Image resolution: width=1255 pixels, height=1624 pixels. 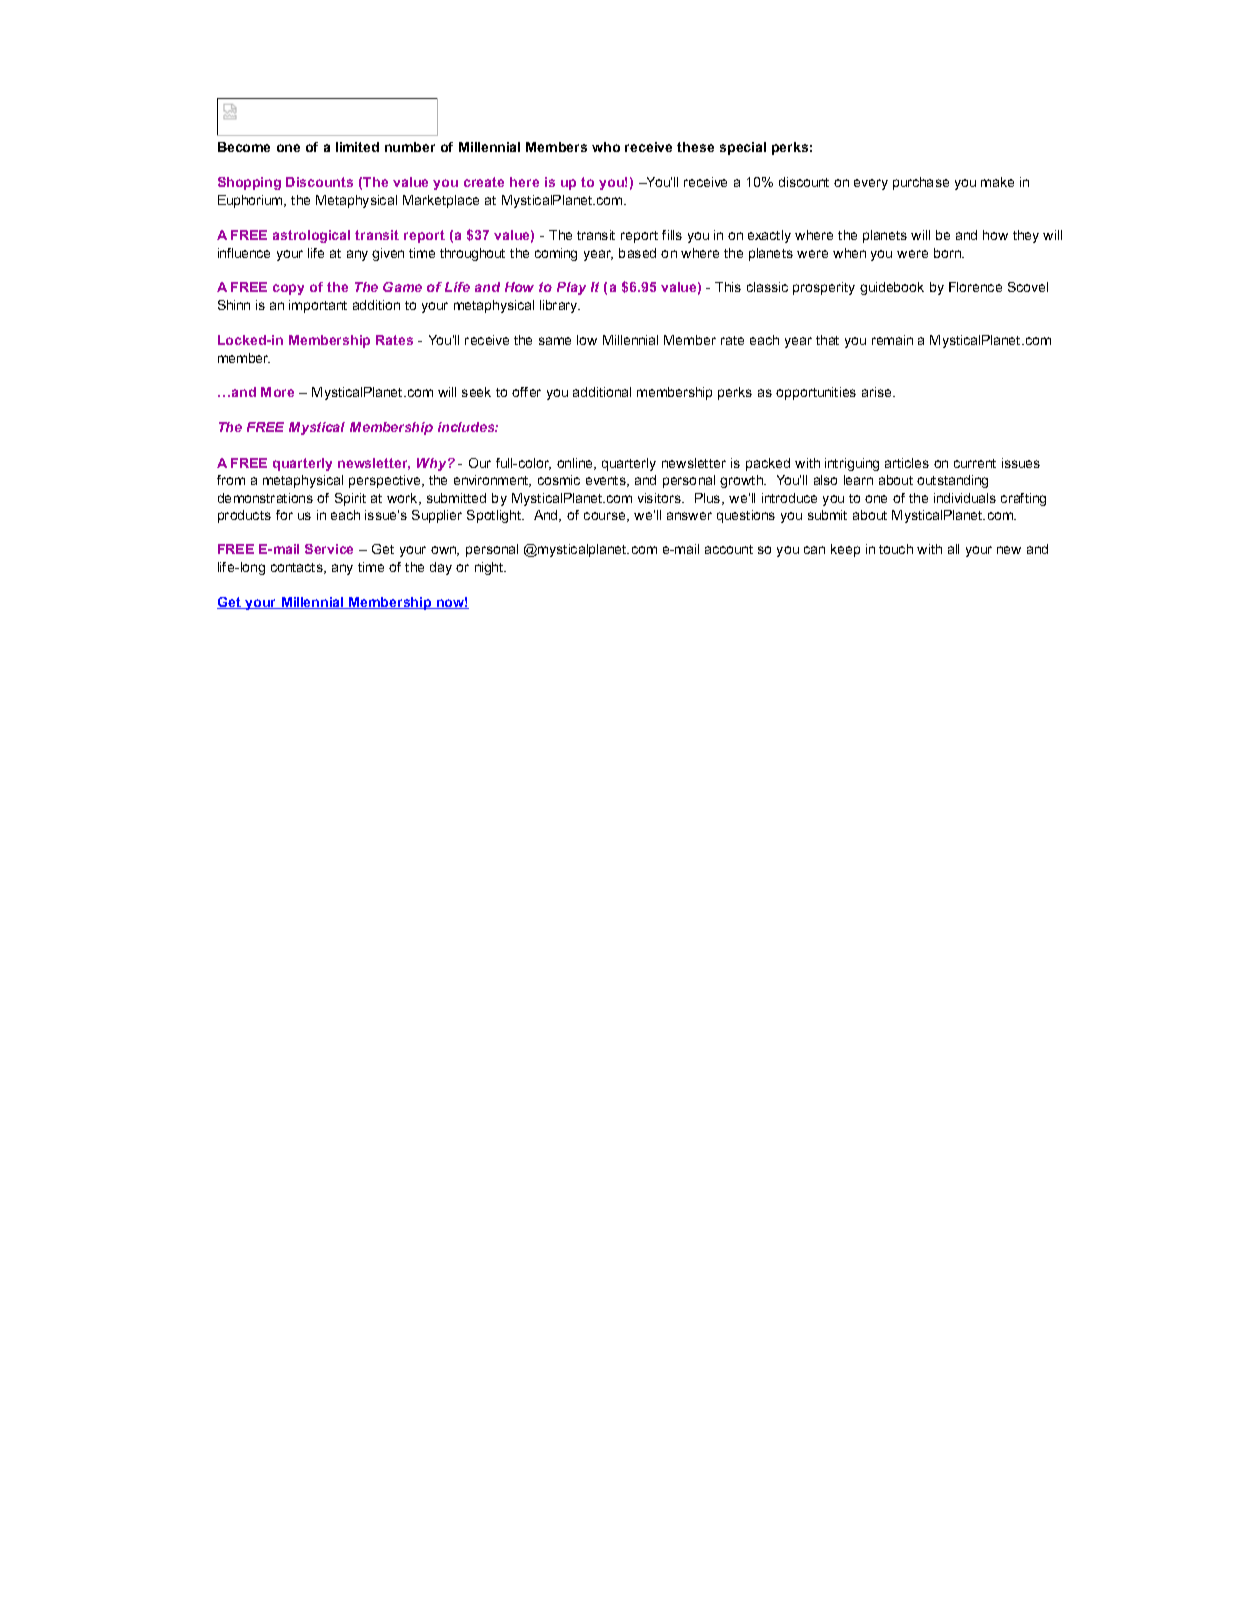 What do you see at coordinates (357, 147) in the screenshot?
I see `limited` at bounding box center [357, 147].
